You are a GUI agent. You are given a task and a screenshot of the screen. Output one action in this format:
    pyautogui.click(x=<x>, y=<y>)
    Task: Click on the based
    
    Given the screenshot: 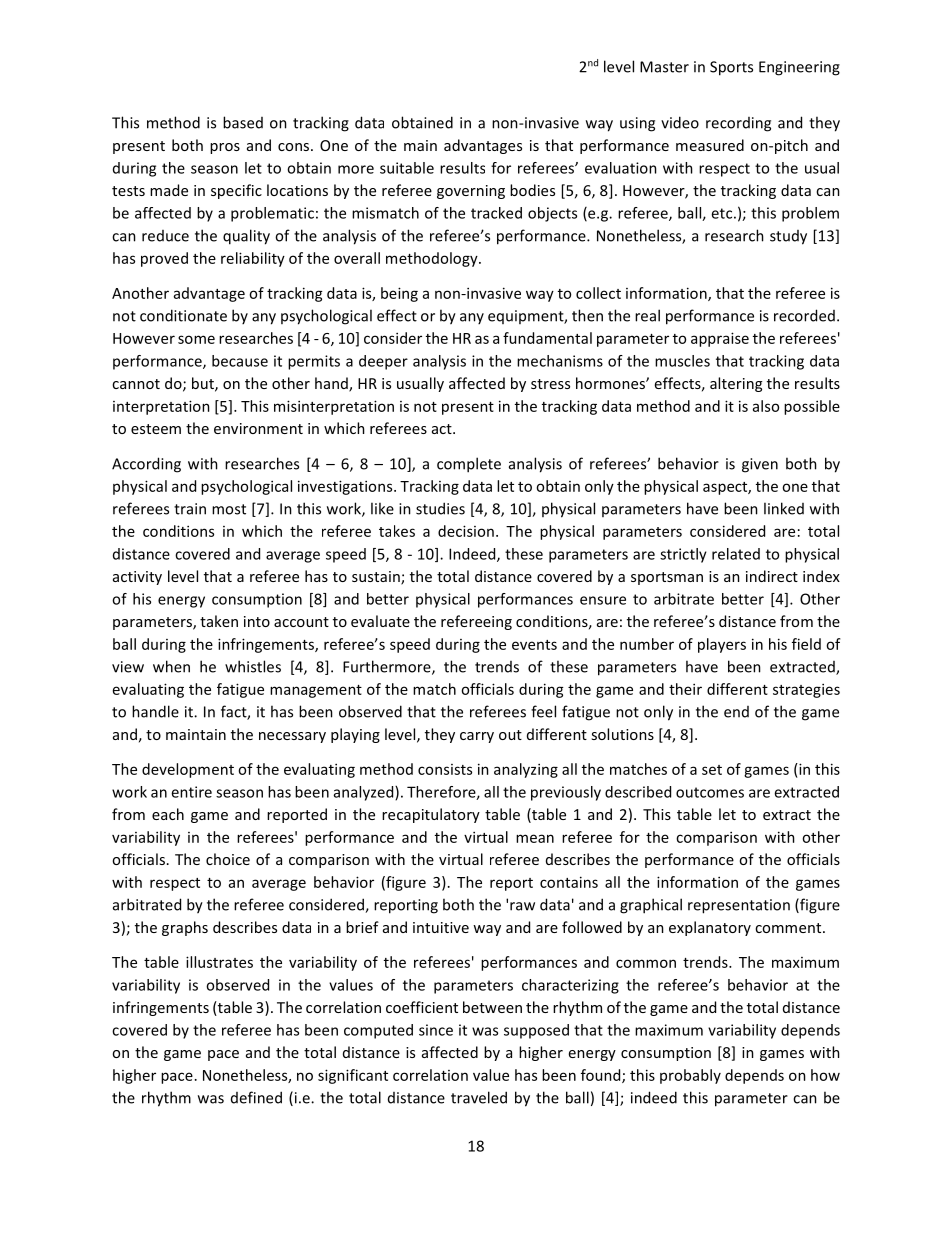 What is the action you would take?
    pyautogui.click(x=243, y=122)
